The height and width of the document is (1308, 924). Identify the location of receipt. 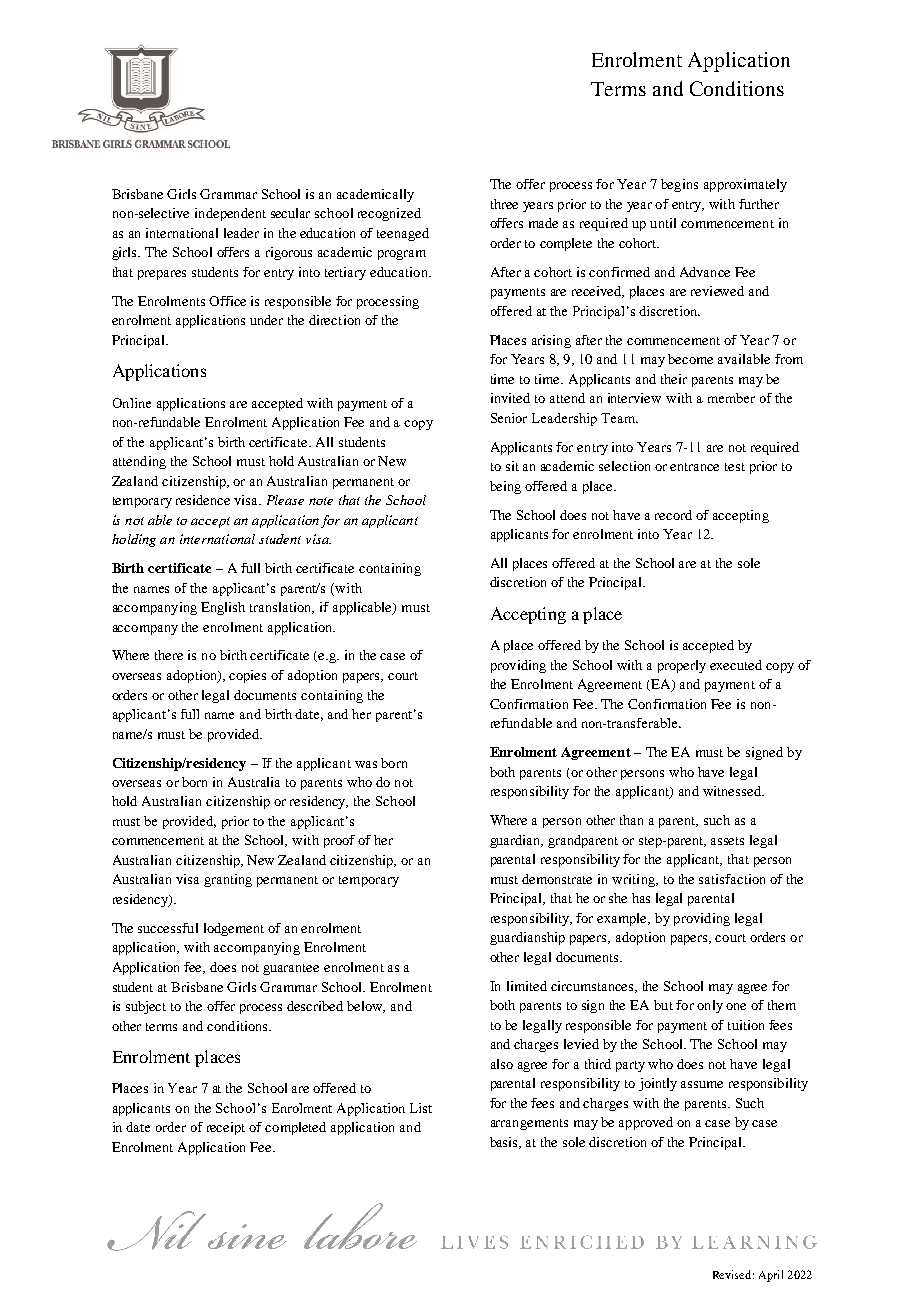
(226, 1128).
